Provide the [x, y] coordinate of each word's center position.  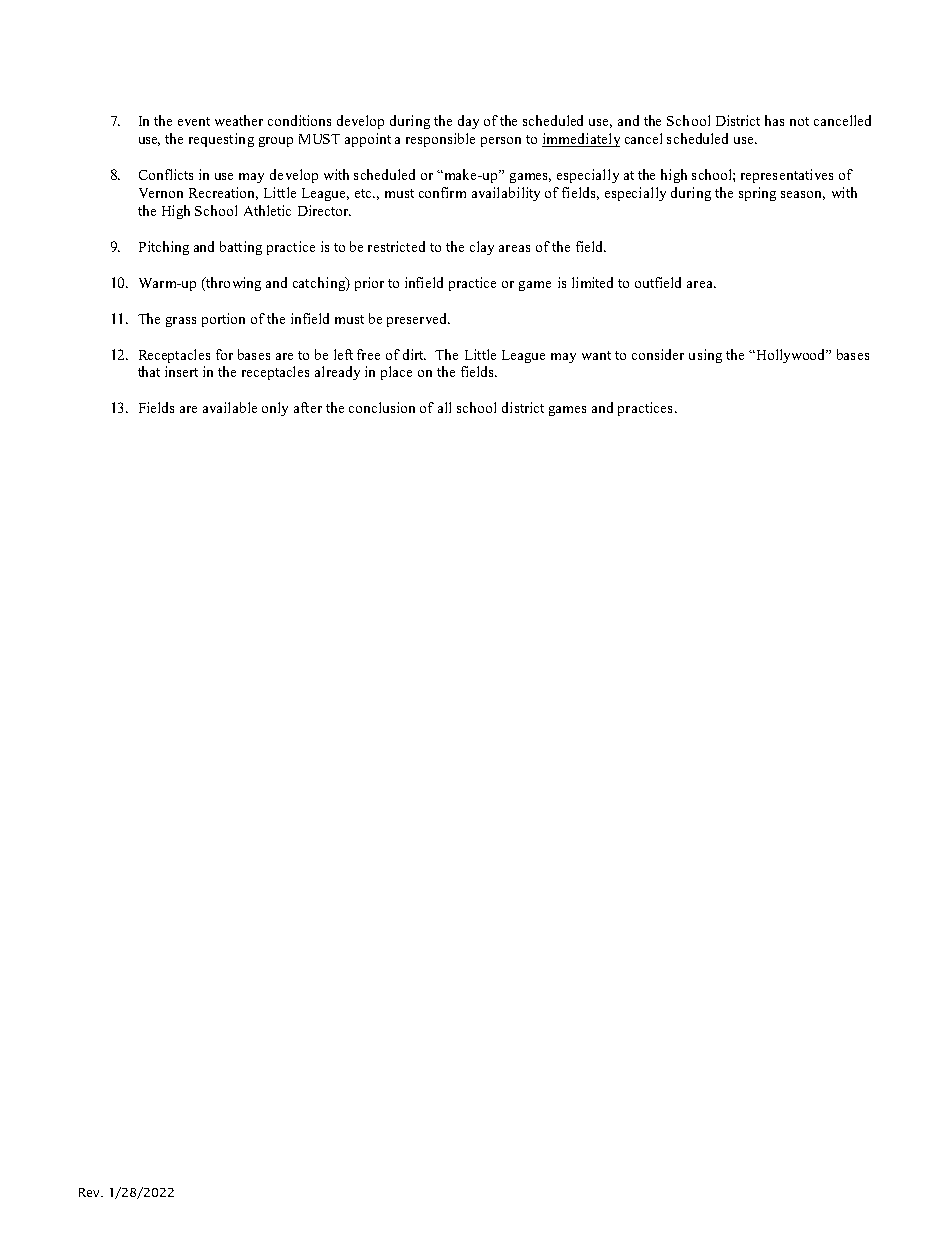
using [705, 356]
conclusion [382, 407]
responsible [440, 140]
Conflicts [166, 174]
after [308, 407]
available [230, 407]
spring [757, 194]
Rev [90, 1192]
